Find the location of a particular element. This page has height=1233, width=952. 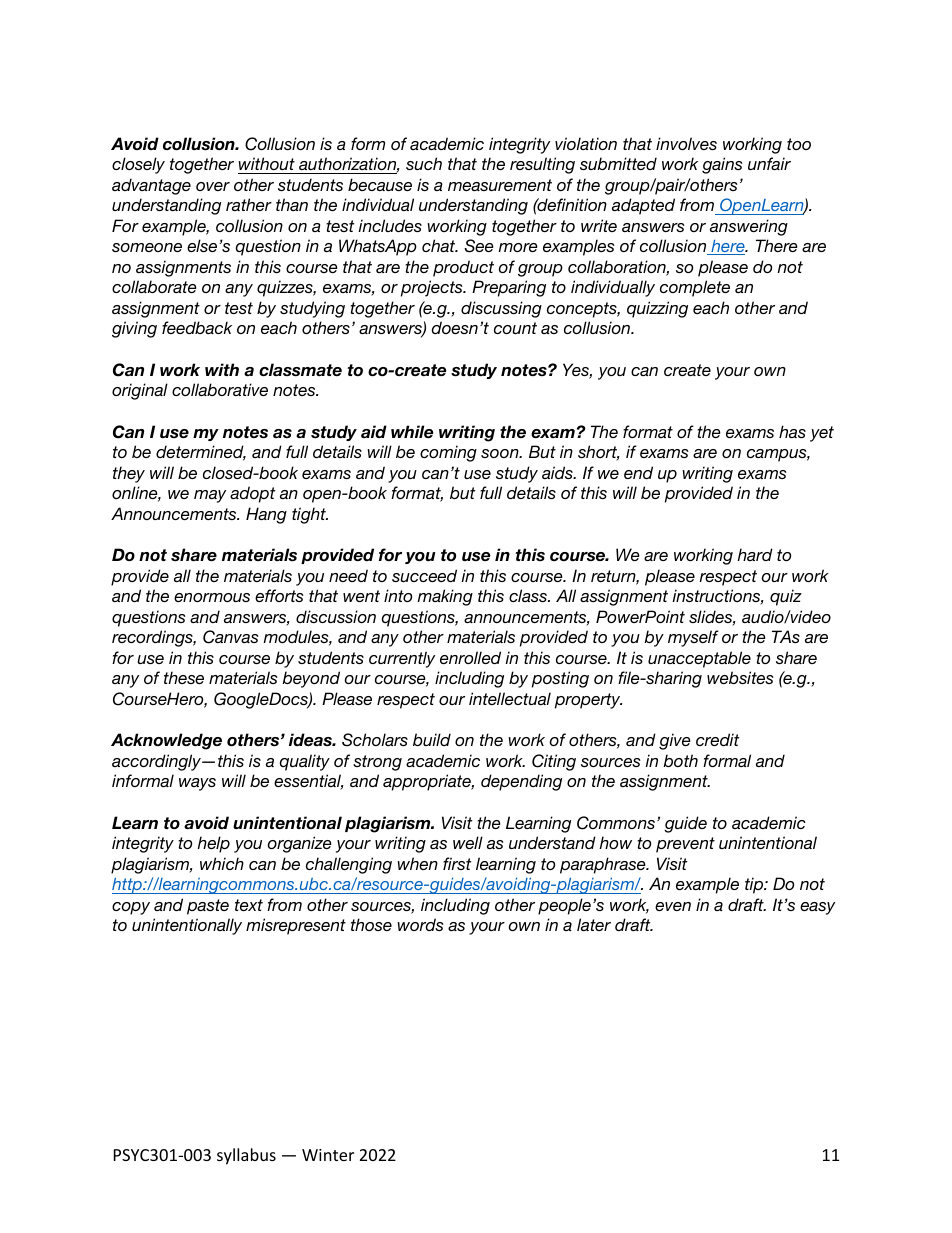

gains is located at coordinates (722, 165).
